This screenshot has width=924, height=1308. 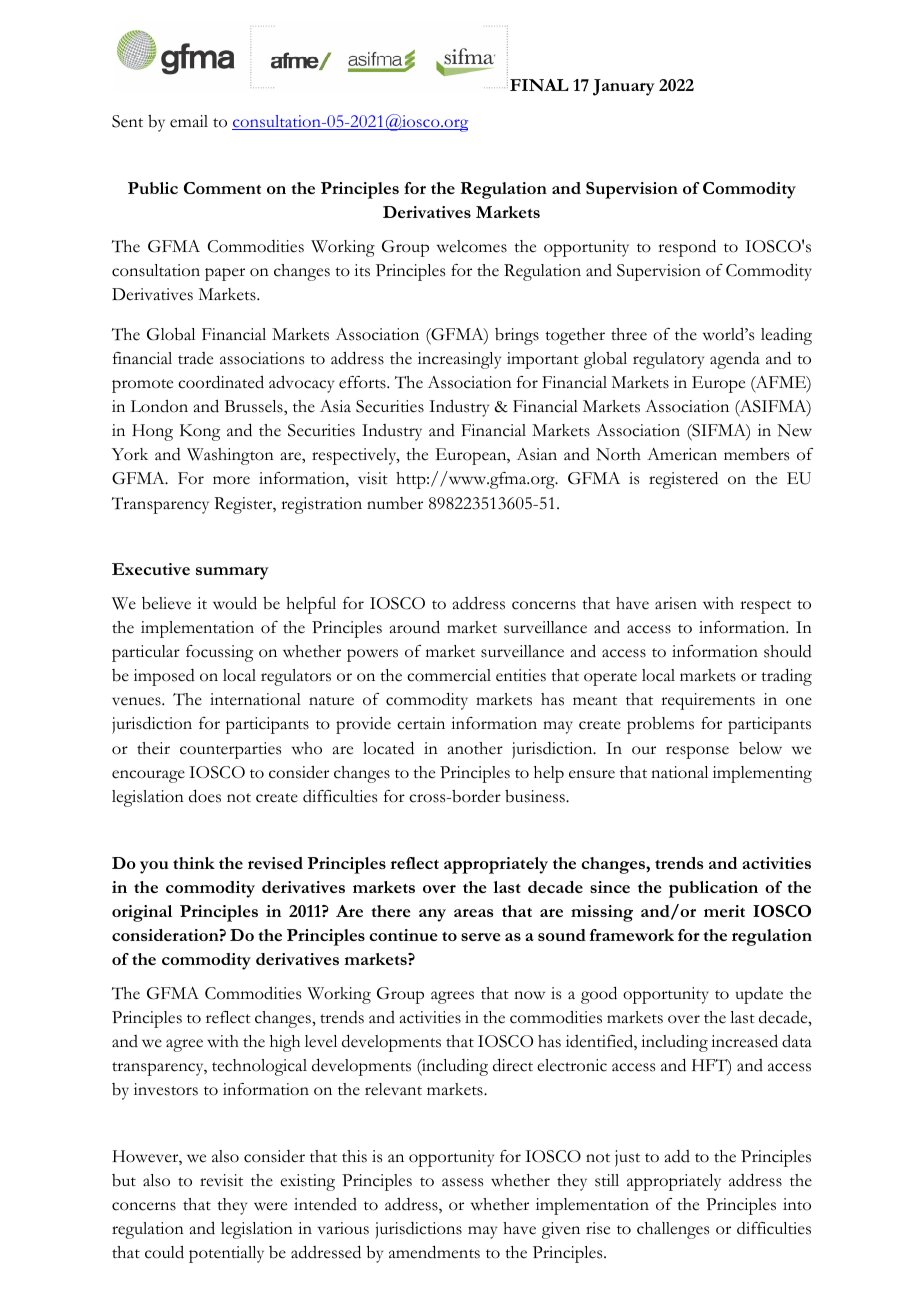 What do you see at coordinates (189, 121) in the screenshot?
I see `email` at bounding box center [189, 121].
